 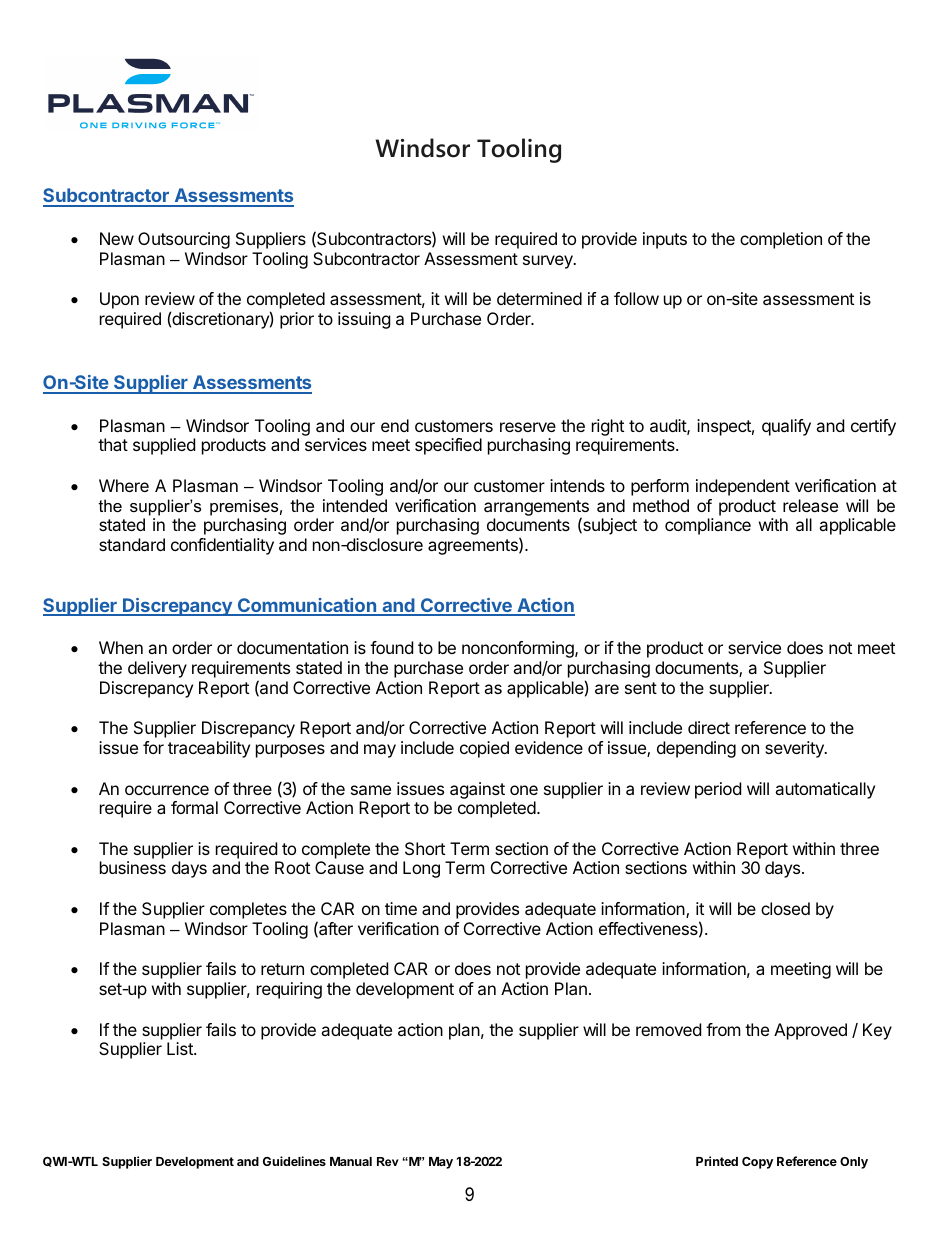 What do you see at coordinates (222, 546) in the screenshot?
I see `confidentiality` at bounding box center [222, 546].
